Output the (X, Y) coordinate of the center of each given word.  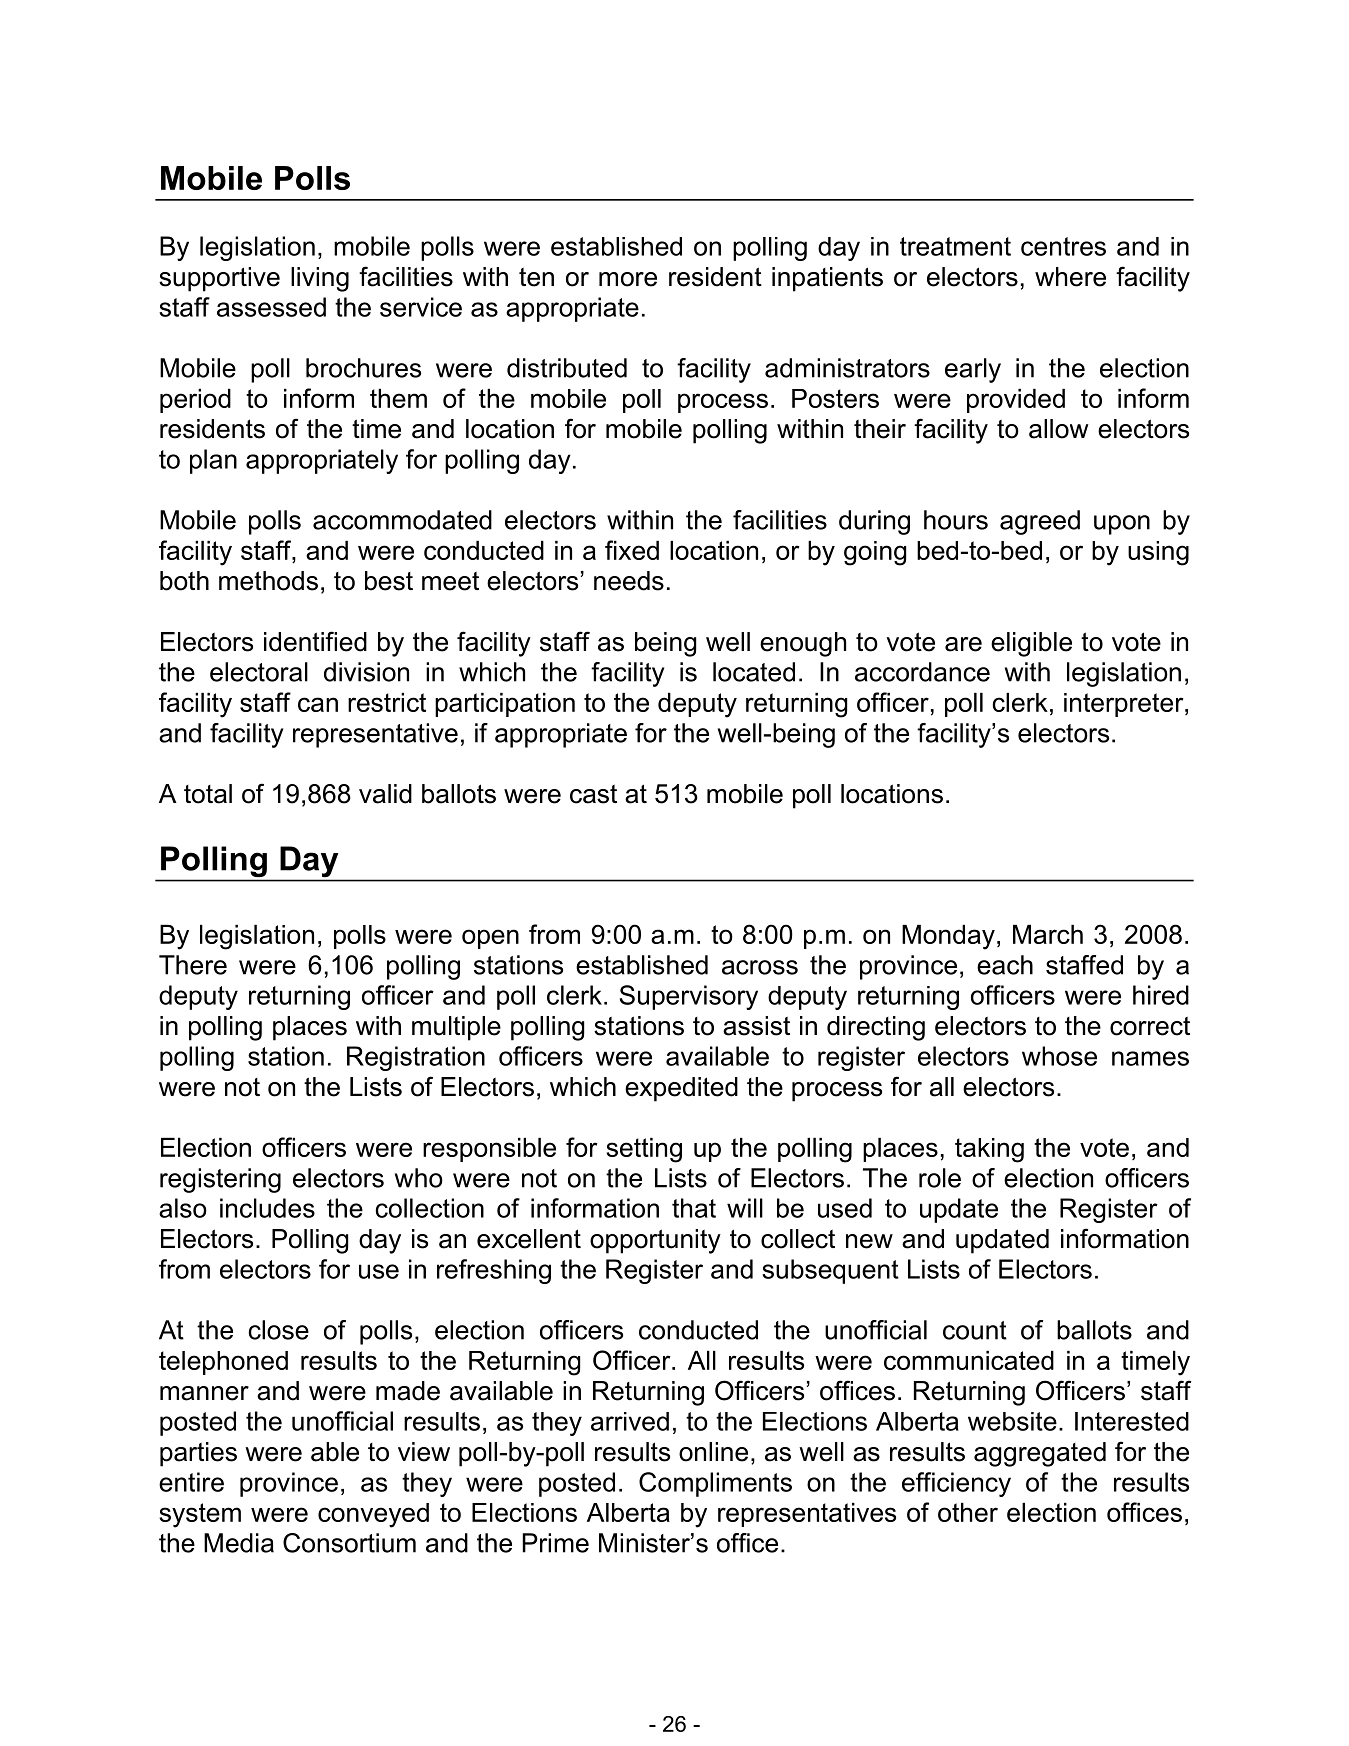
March (1048, 934)
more (628, 279)
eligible (1031, 644)
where (1070, 277)
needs (629, 581)
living (320, 279)
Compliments (715, 1484)
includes (267, 1208)
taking (989, 1150)
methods (268, 581)
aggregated (1040, 1454)
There (193, 965)
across (760, 967)
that (694, 1208)
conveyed (373, 1515)
